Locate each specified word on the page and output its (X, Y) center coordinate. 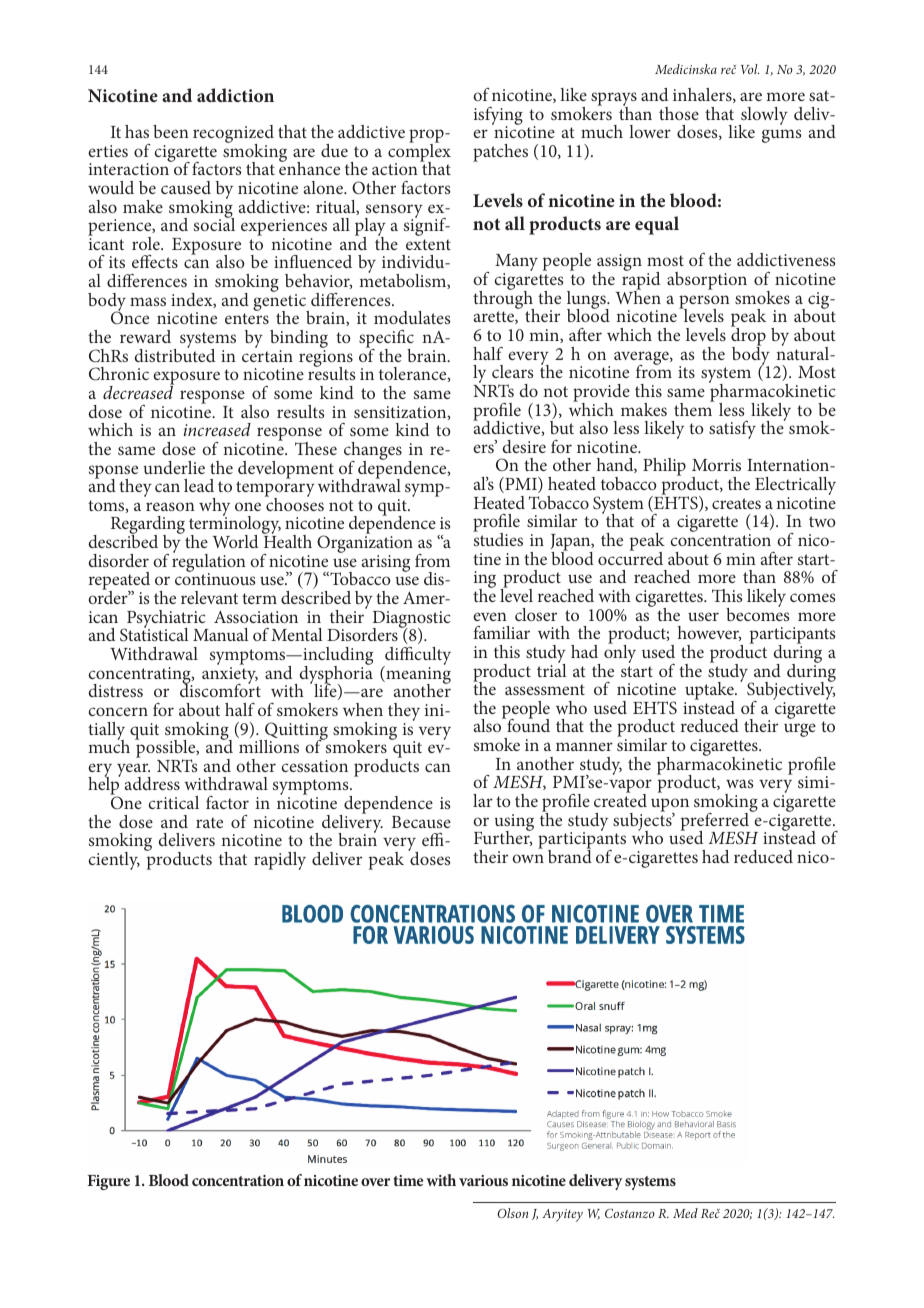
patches (500, 153)
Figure (108, 1182)
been (171, 131)
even (490, 616)
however (709, 633)
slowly (763, 117)
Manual (220, 634)
